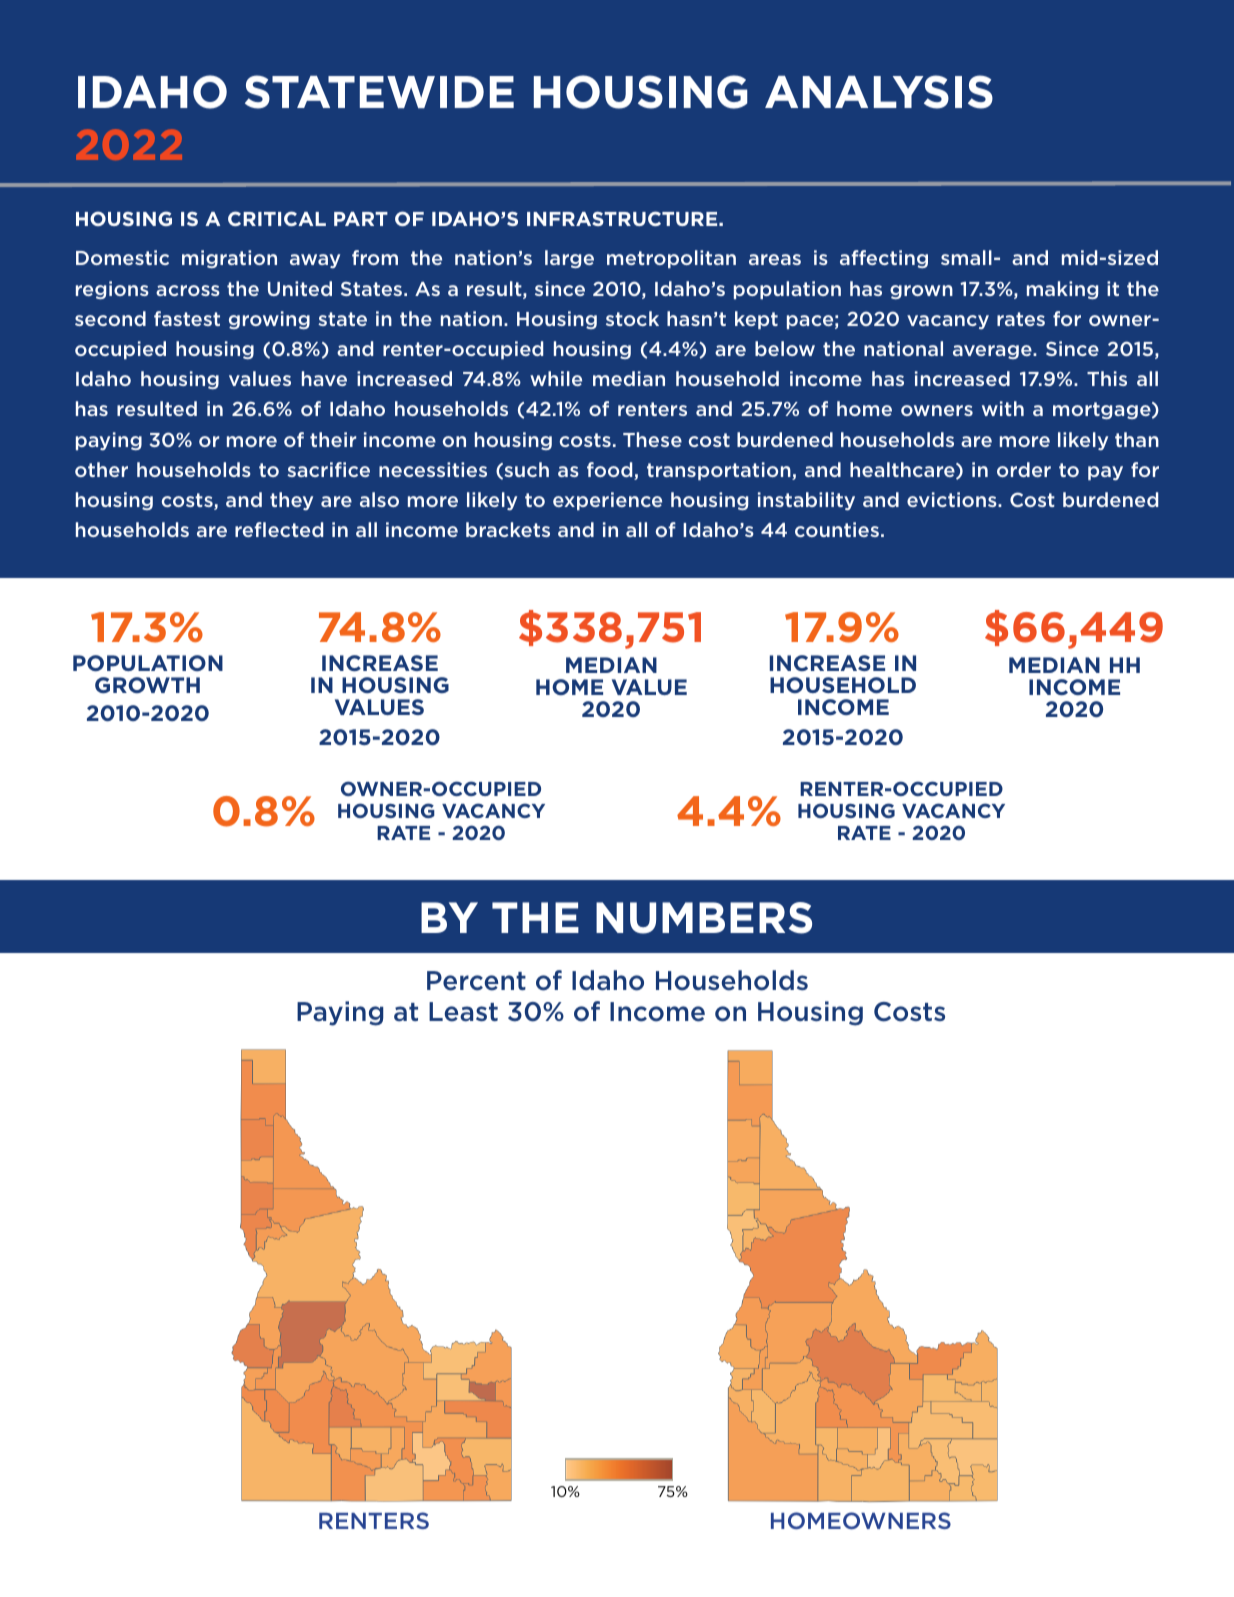  Describe the element at coordinates (884, 259) in the image. I see `affecting` at that location.
